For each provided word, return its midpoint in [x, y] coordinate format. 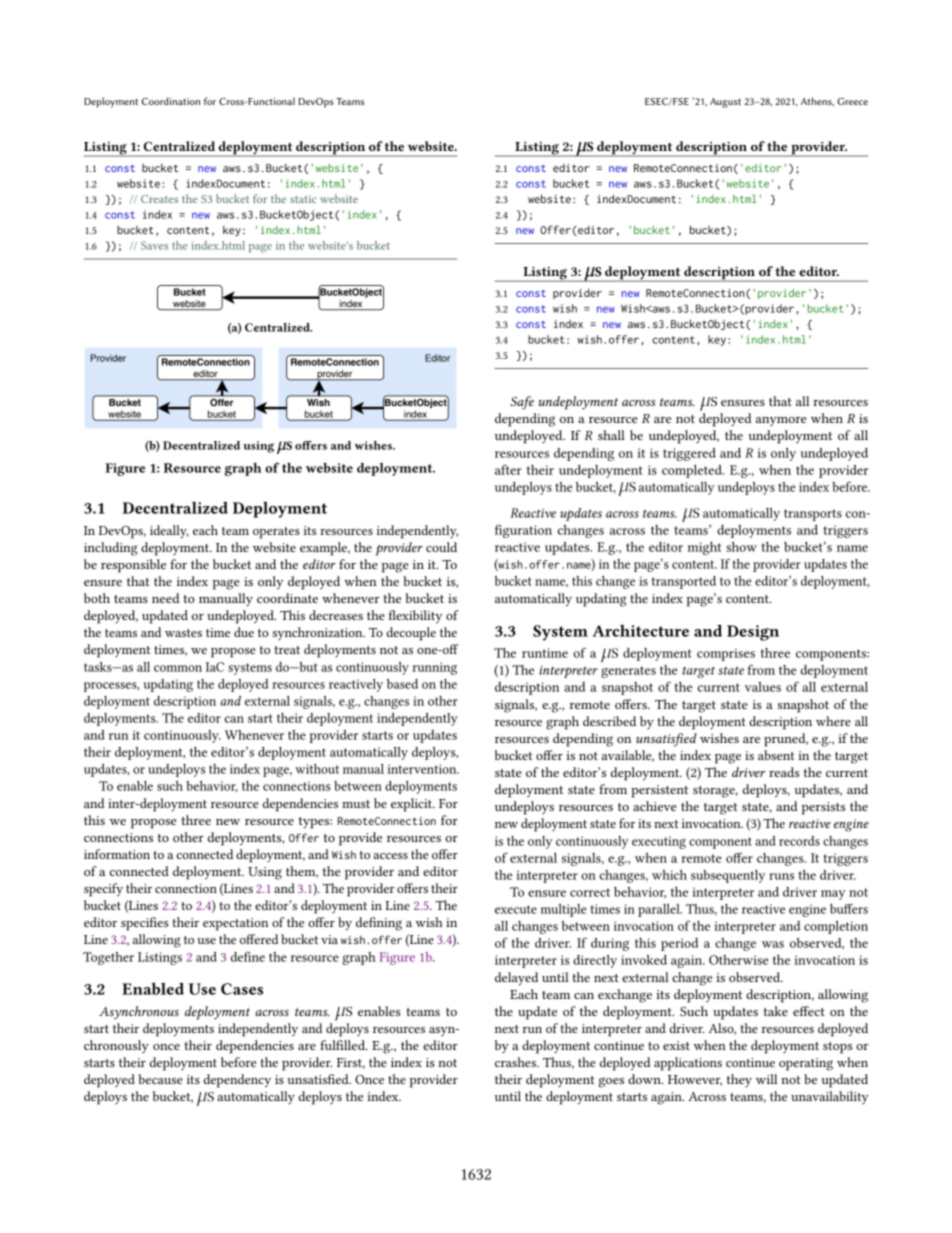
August [725, 103]
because [160, 1079]
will [766, 1079]
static [303, 199]
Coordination [171, 101]
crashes [516, 1062]
